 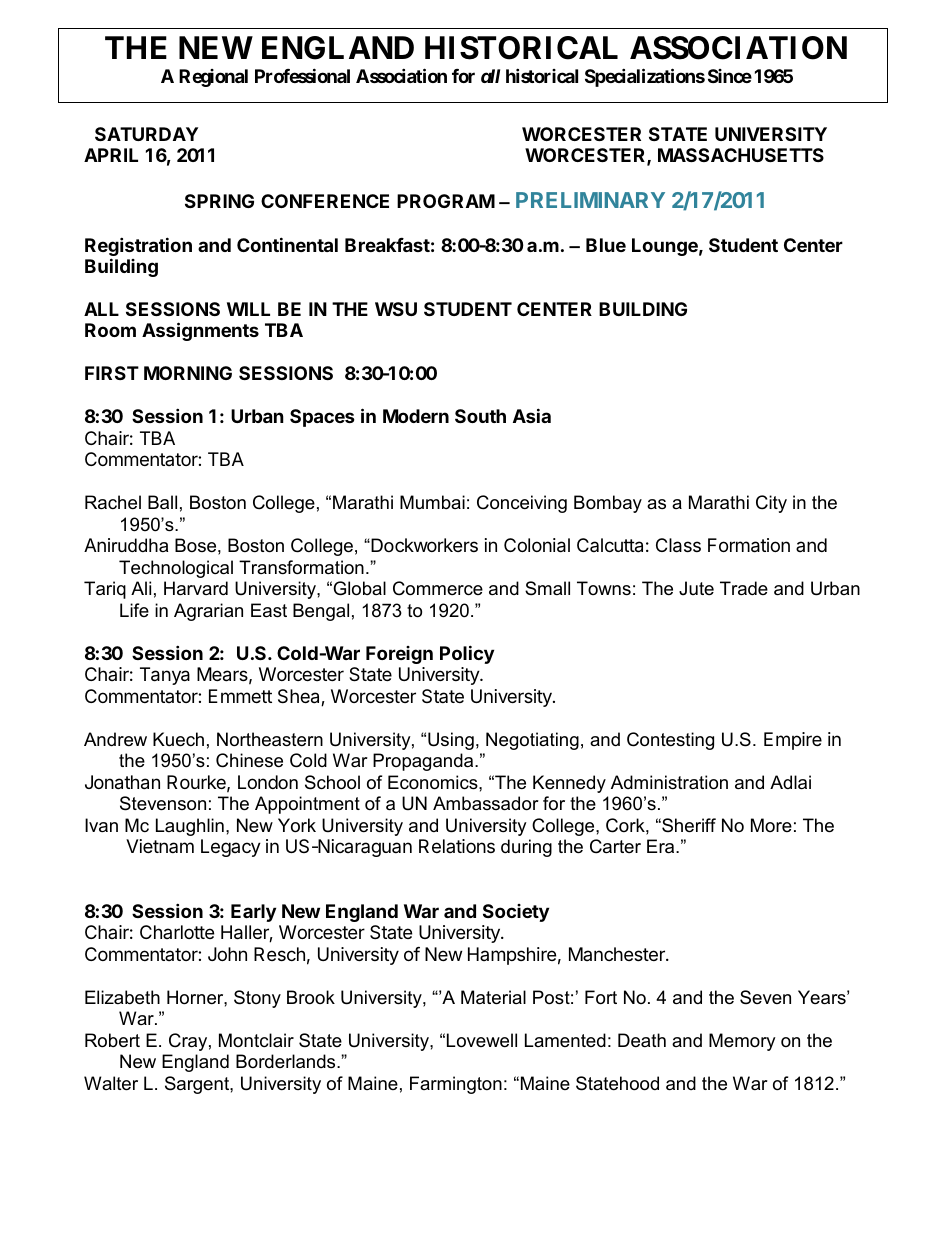 I want to click on Professional, so click(x=302, y=75).
